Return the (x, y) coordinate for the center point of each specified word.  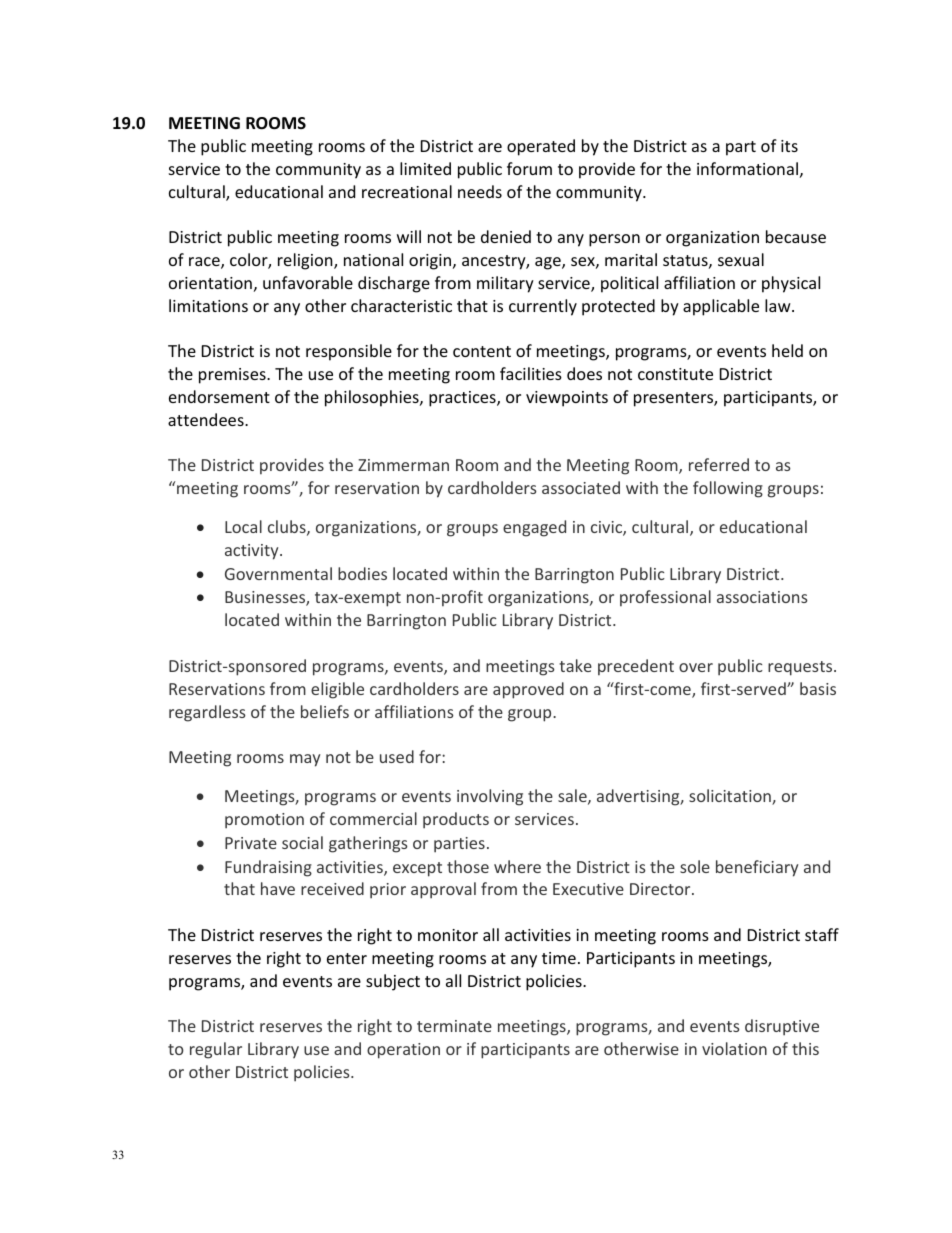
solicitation (731, 797)
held (787, 350)
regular (216, 1050)
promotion (264, 821)
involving (490, 797)
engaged (534, 528)
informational (747, 168)
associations (762, 597)
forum (529, 168)
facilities (531, 373)
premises (233, 376)
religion (306, 261)
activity (253, 552)
